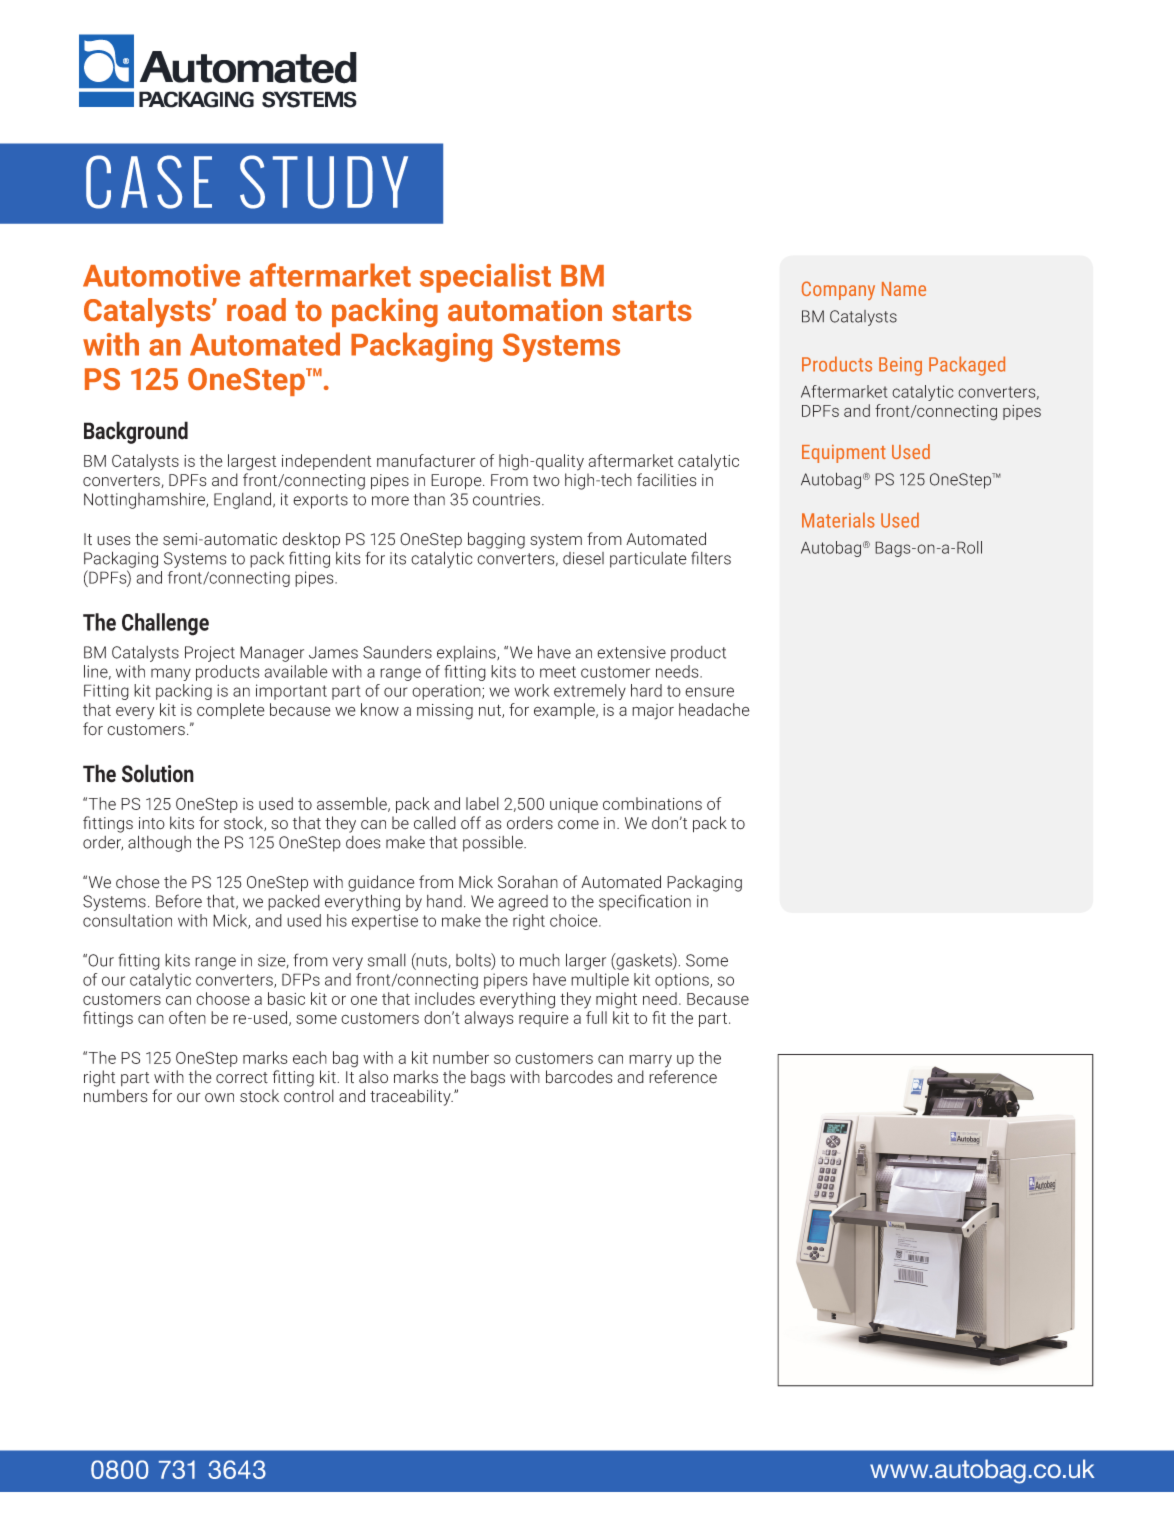 The width and height of the document is (1174, 1519). Describe the element at coordinates (114, 541) in the document. I see `uses` at that location.
